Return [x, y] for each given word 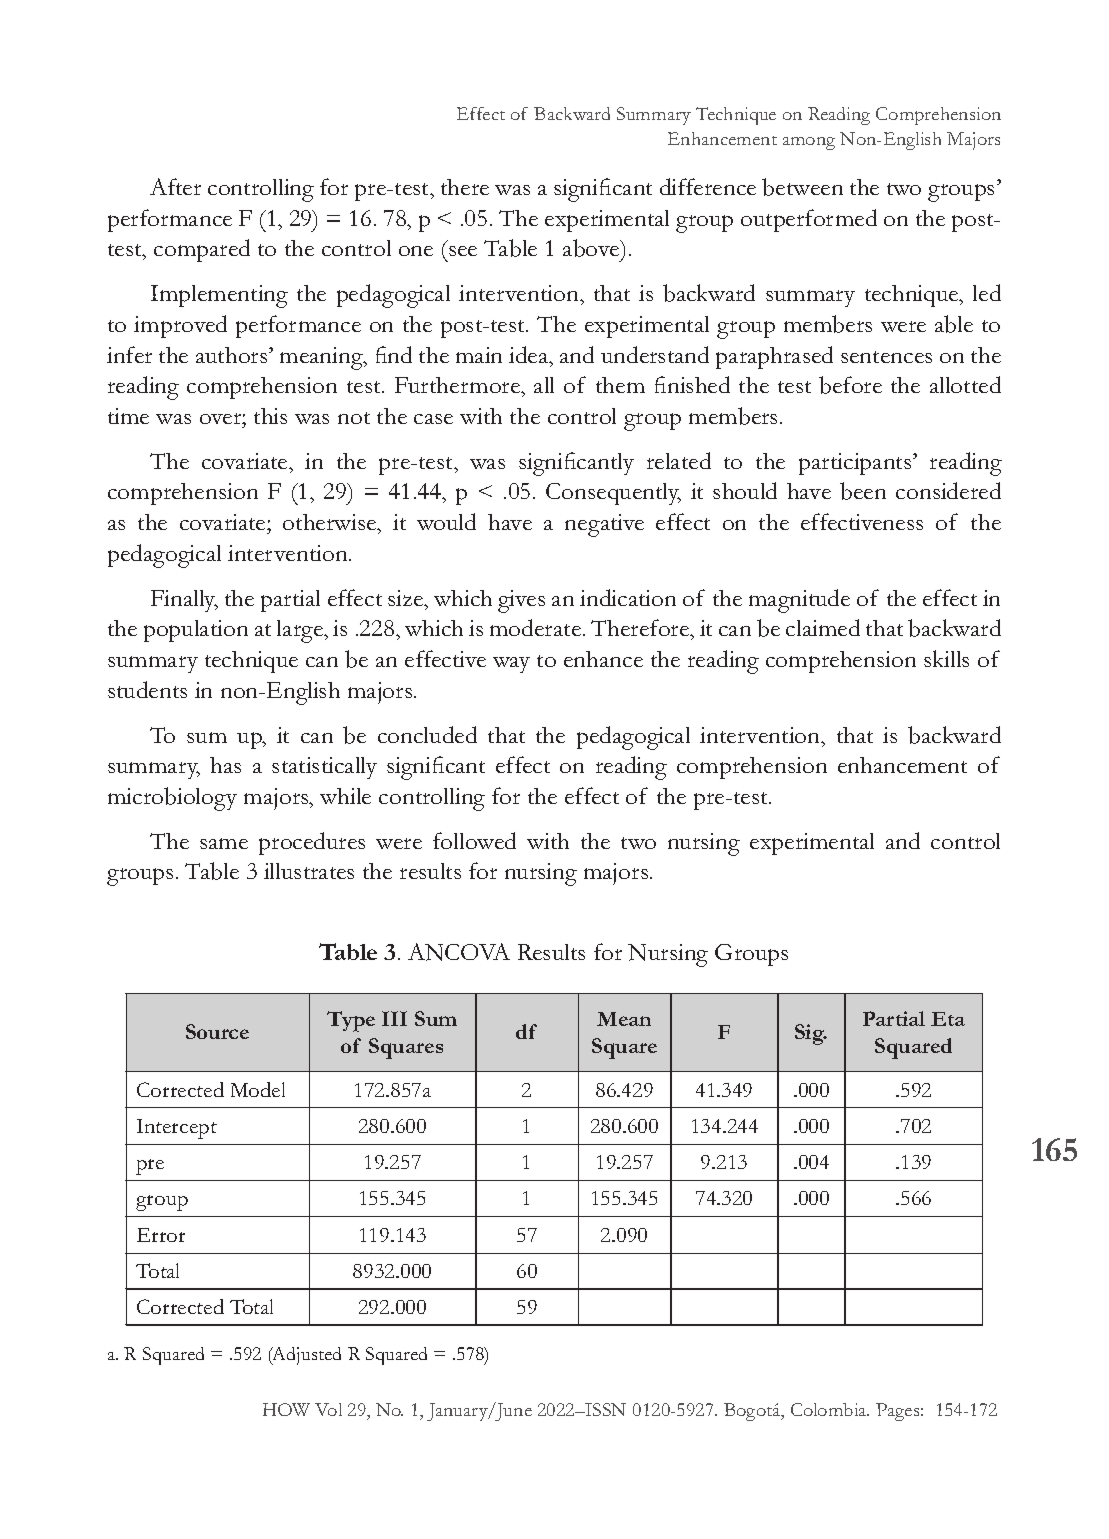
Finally [184, 601]
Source [217, 1031]
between [802, 187]
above [592, 249]
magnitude [799, 601]
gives [521, 601]
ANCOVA [459, 952]
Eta [948, 1019]
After [175, 186]
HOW [286, 1409]
